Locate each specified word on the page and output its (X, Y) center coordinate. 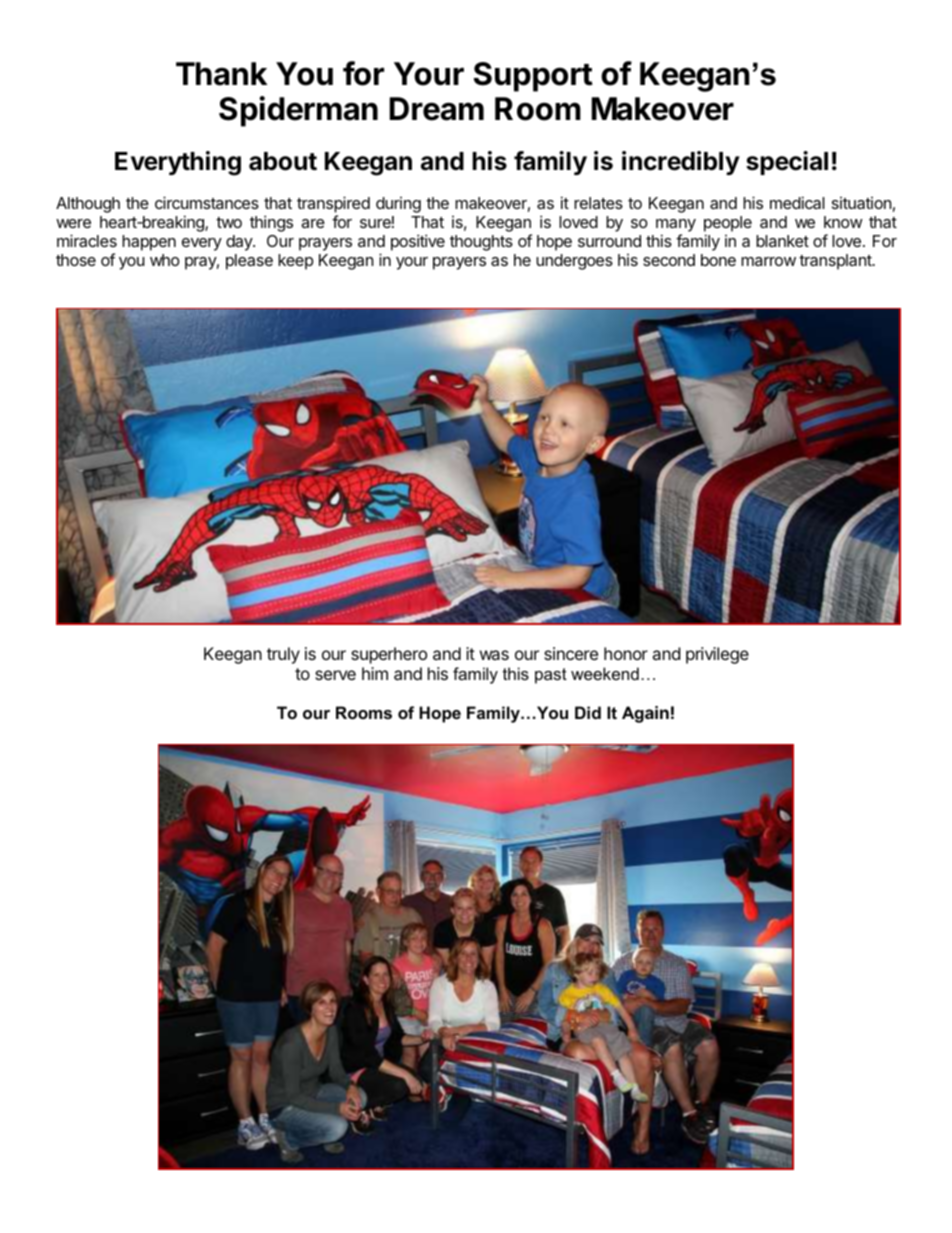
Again (645, 714)
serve (335, 675)
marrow (768, 261)
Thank (221, 74)
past (551, 676)
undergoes (574, 262)
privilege (717, 655)
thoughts (481, 243)
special (787, 163)
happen (149, 243)
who (165, 260)
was (494, 655)
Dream (437, 109)
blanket (782, 241)
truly (283, 655)
